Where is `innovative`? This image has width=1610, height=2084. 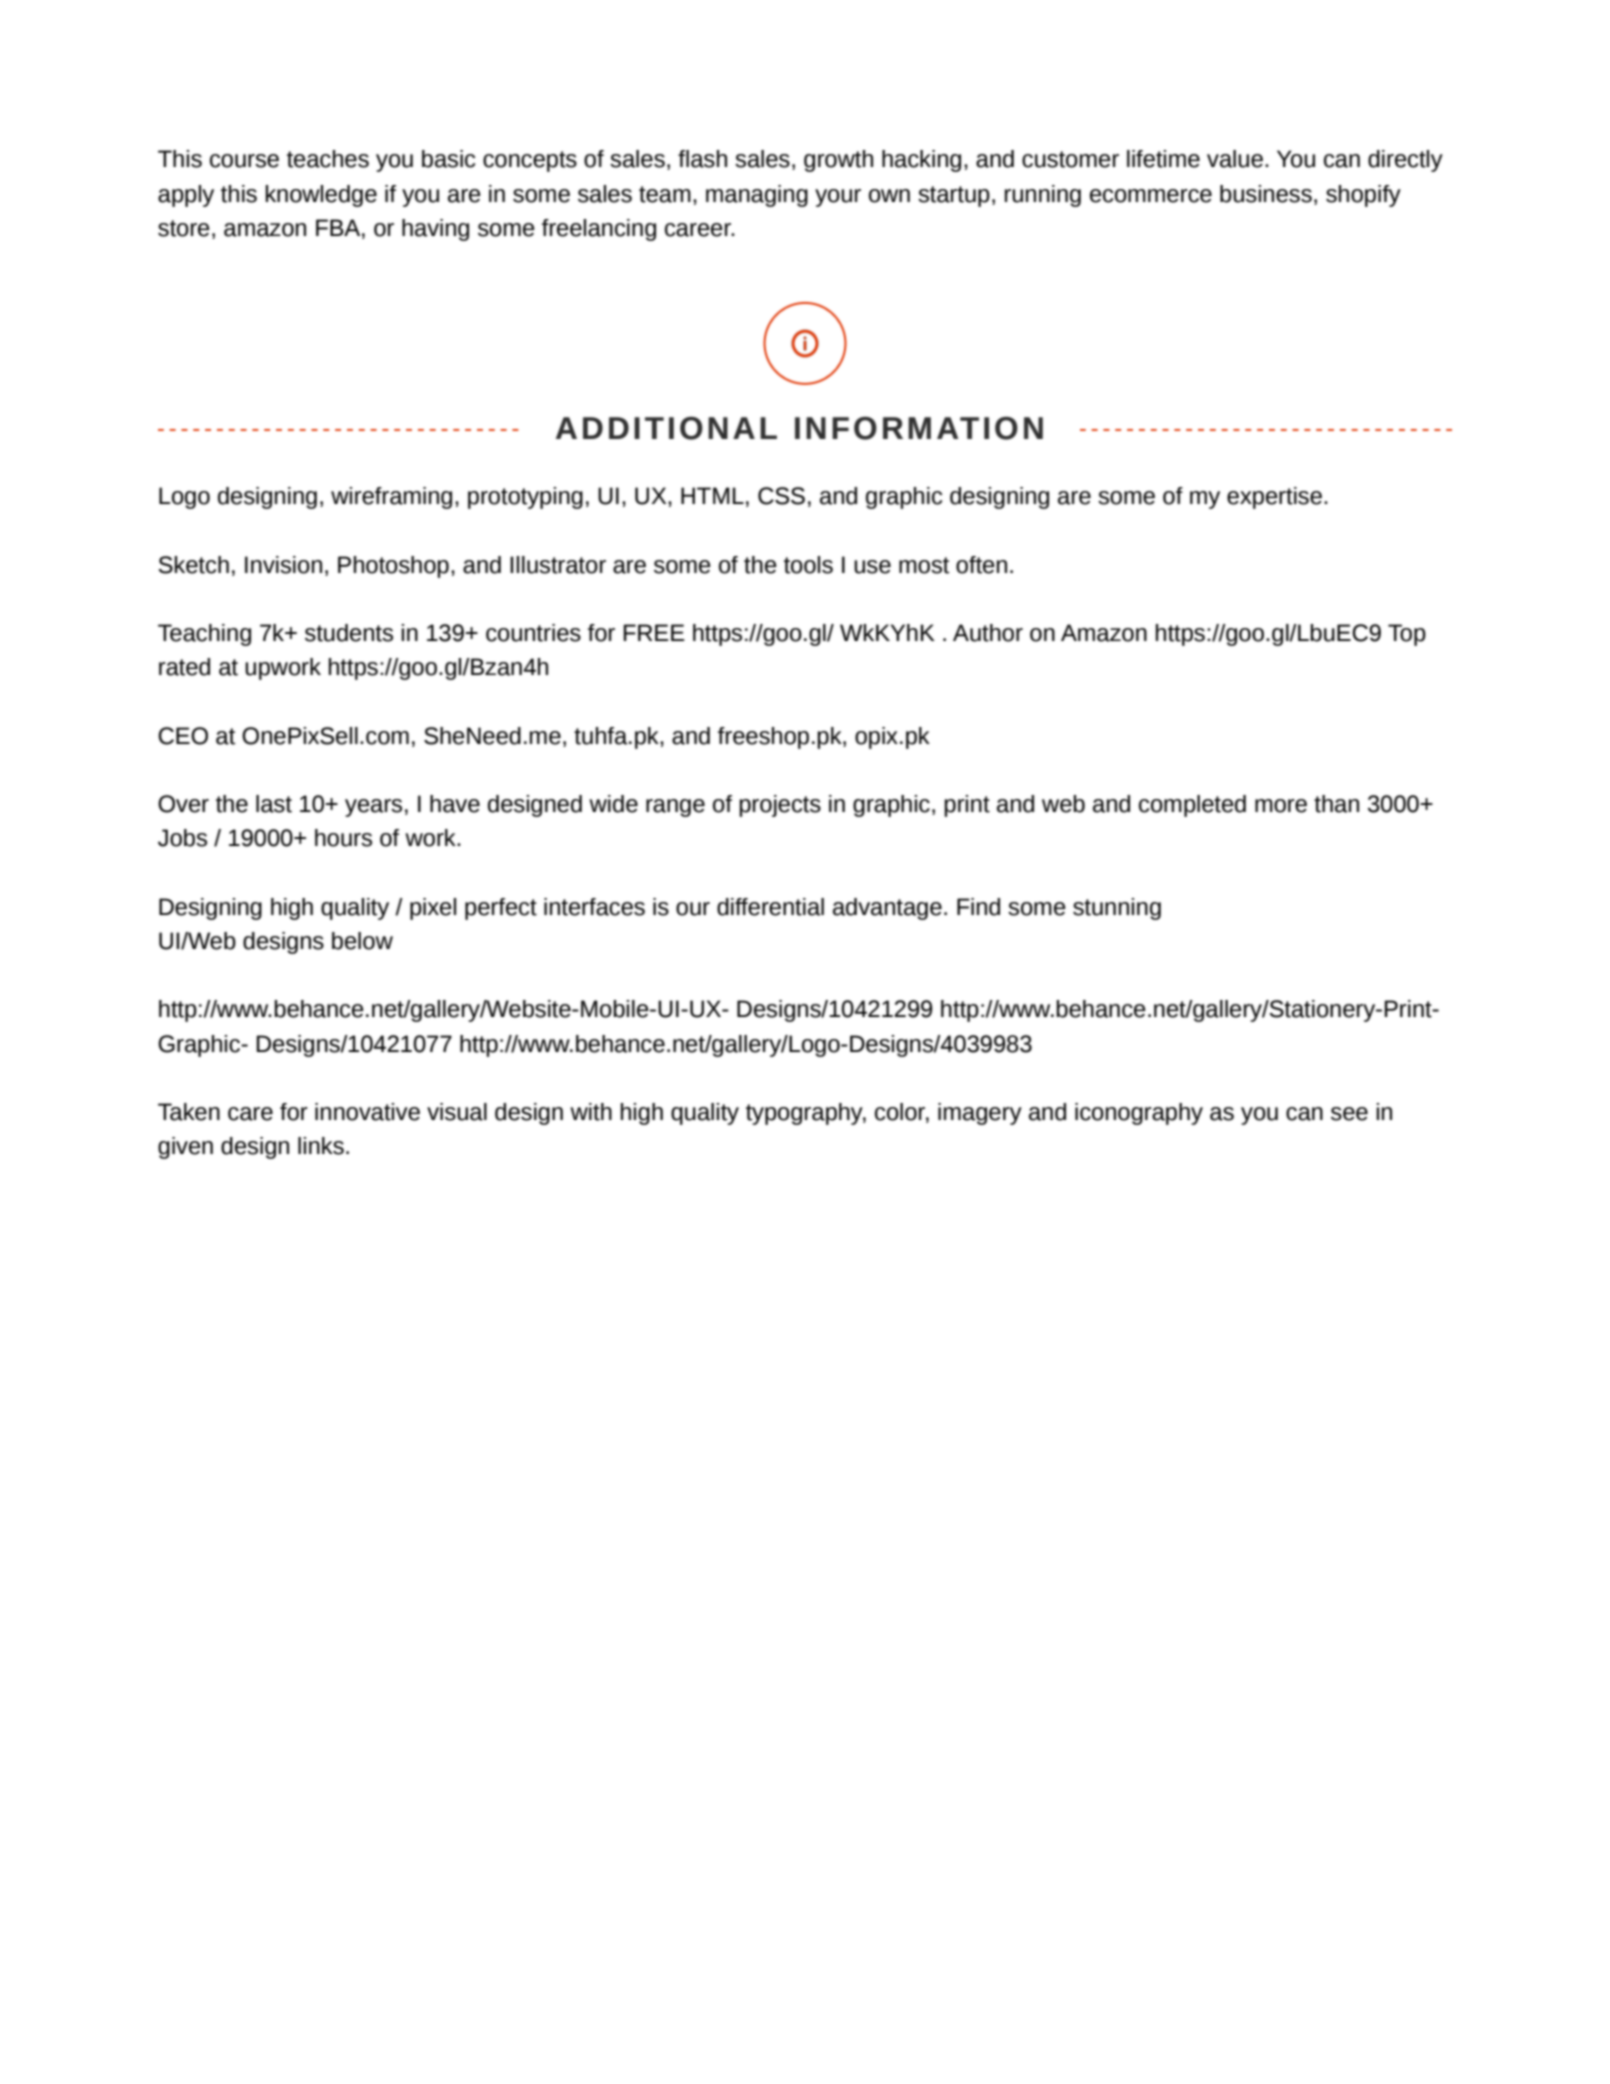 innovative is located at coordinates (367, 1112).
